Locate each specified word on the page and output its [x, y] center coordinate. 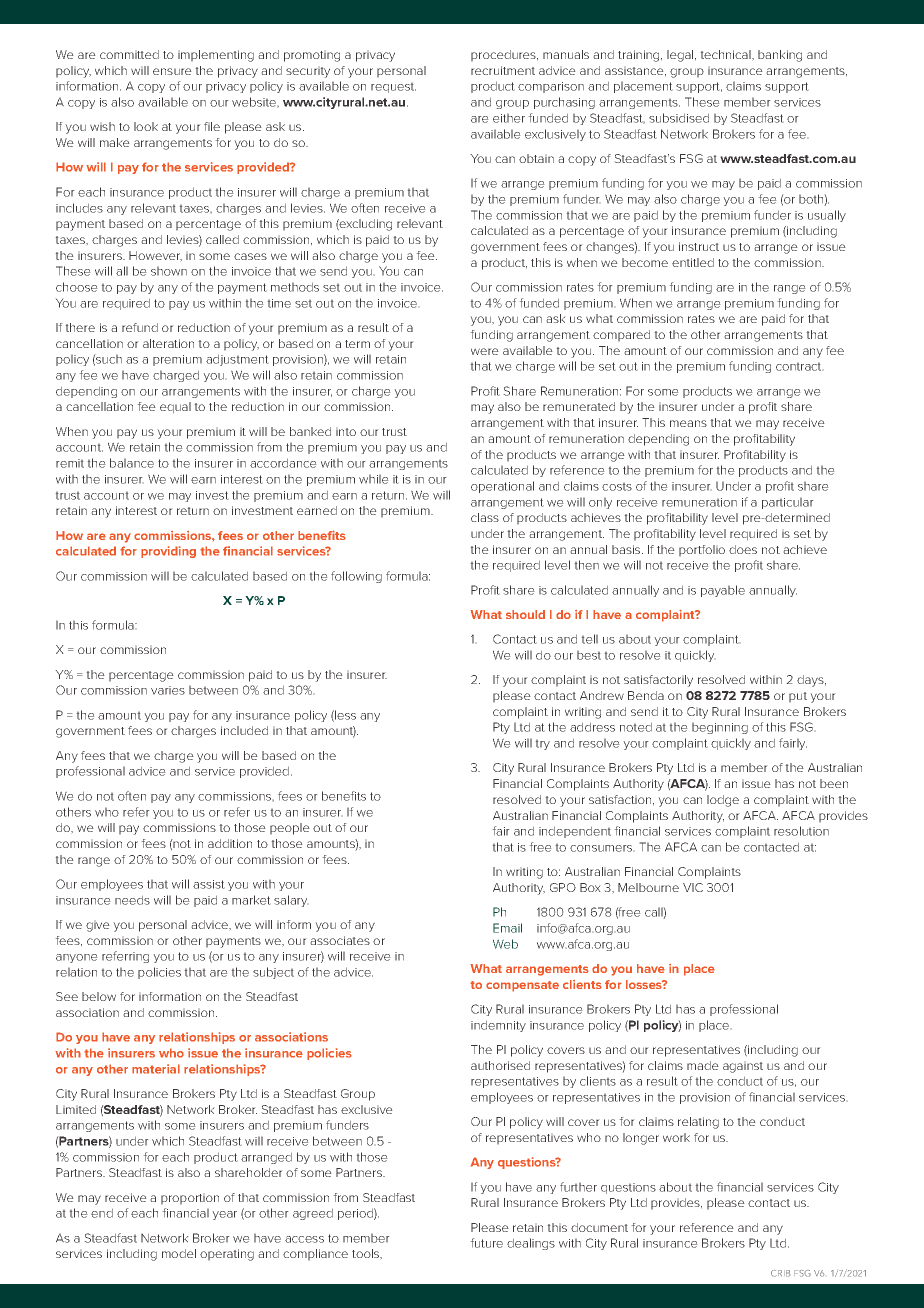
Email [507, 928]
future [486, 1243]
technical [726, 55]
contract [800, 366]
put [798, 697]
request [393, 87]
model [179, 1253]
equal [175, 408]
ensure [172, 71]
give [98, 926]
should [525, 614]
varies [168, 690]
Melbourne [648, 887]
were [485, 351]
